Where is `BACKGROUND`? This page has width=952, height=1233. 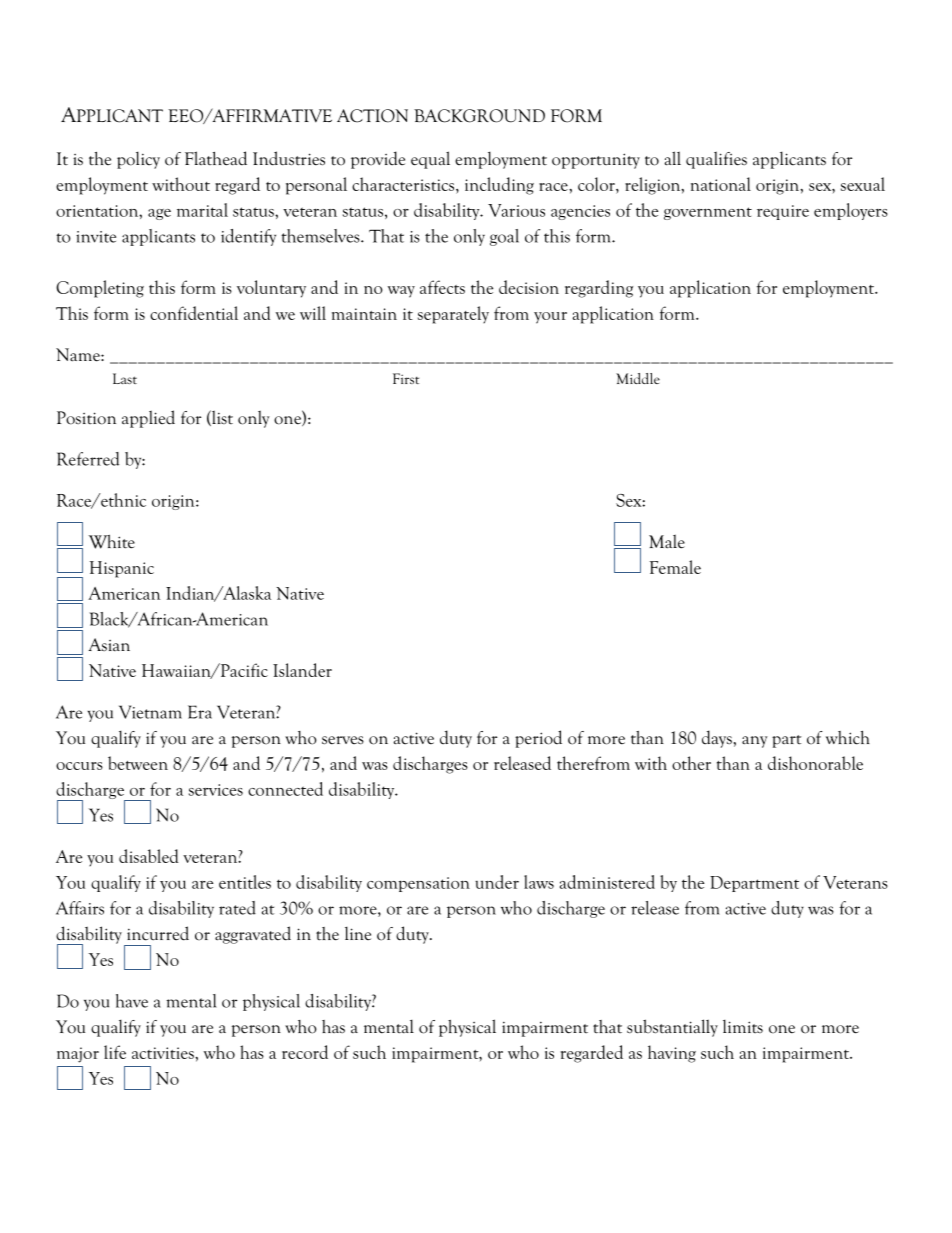 BACKGROUND is located at coordinates (479, 116).
